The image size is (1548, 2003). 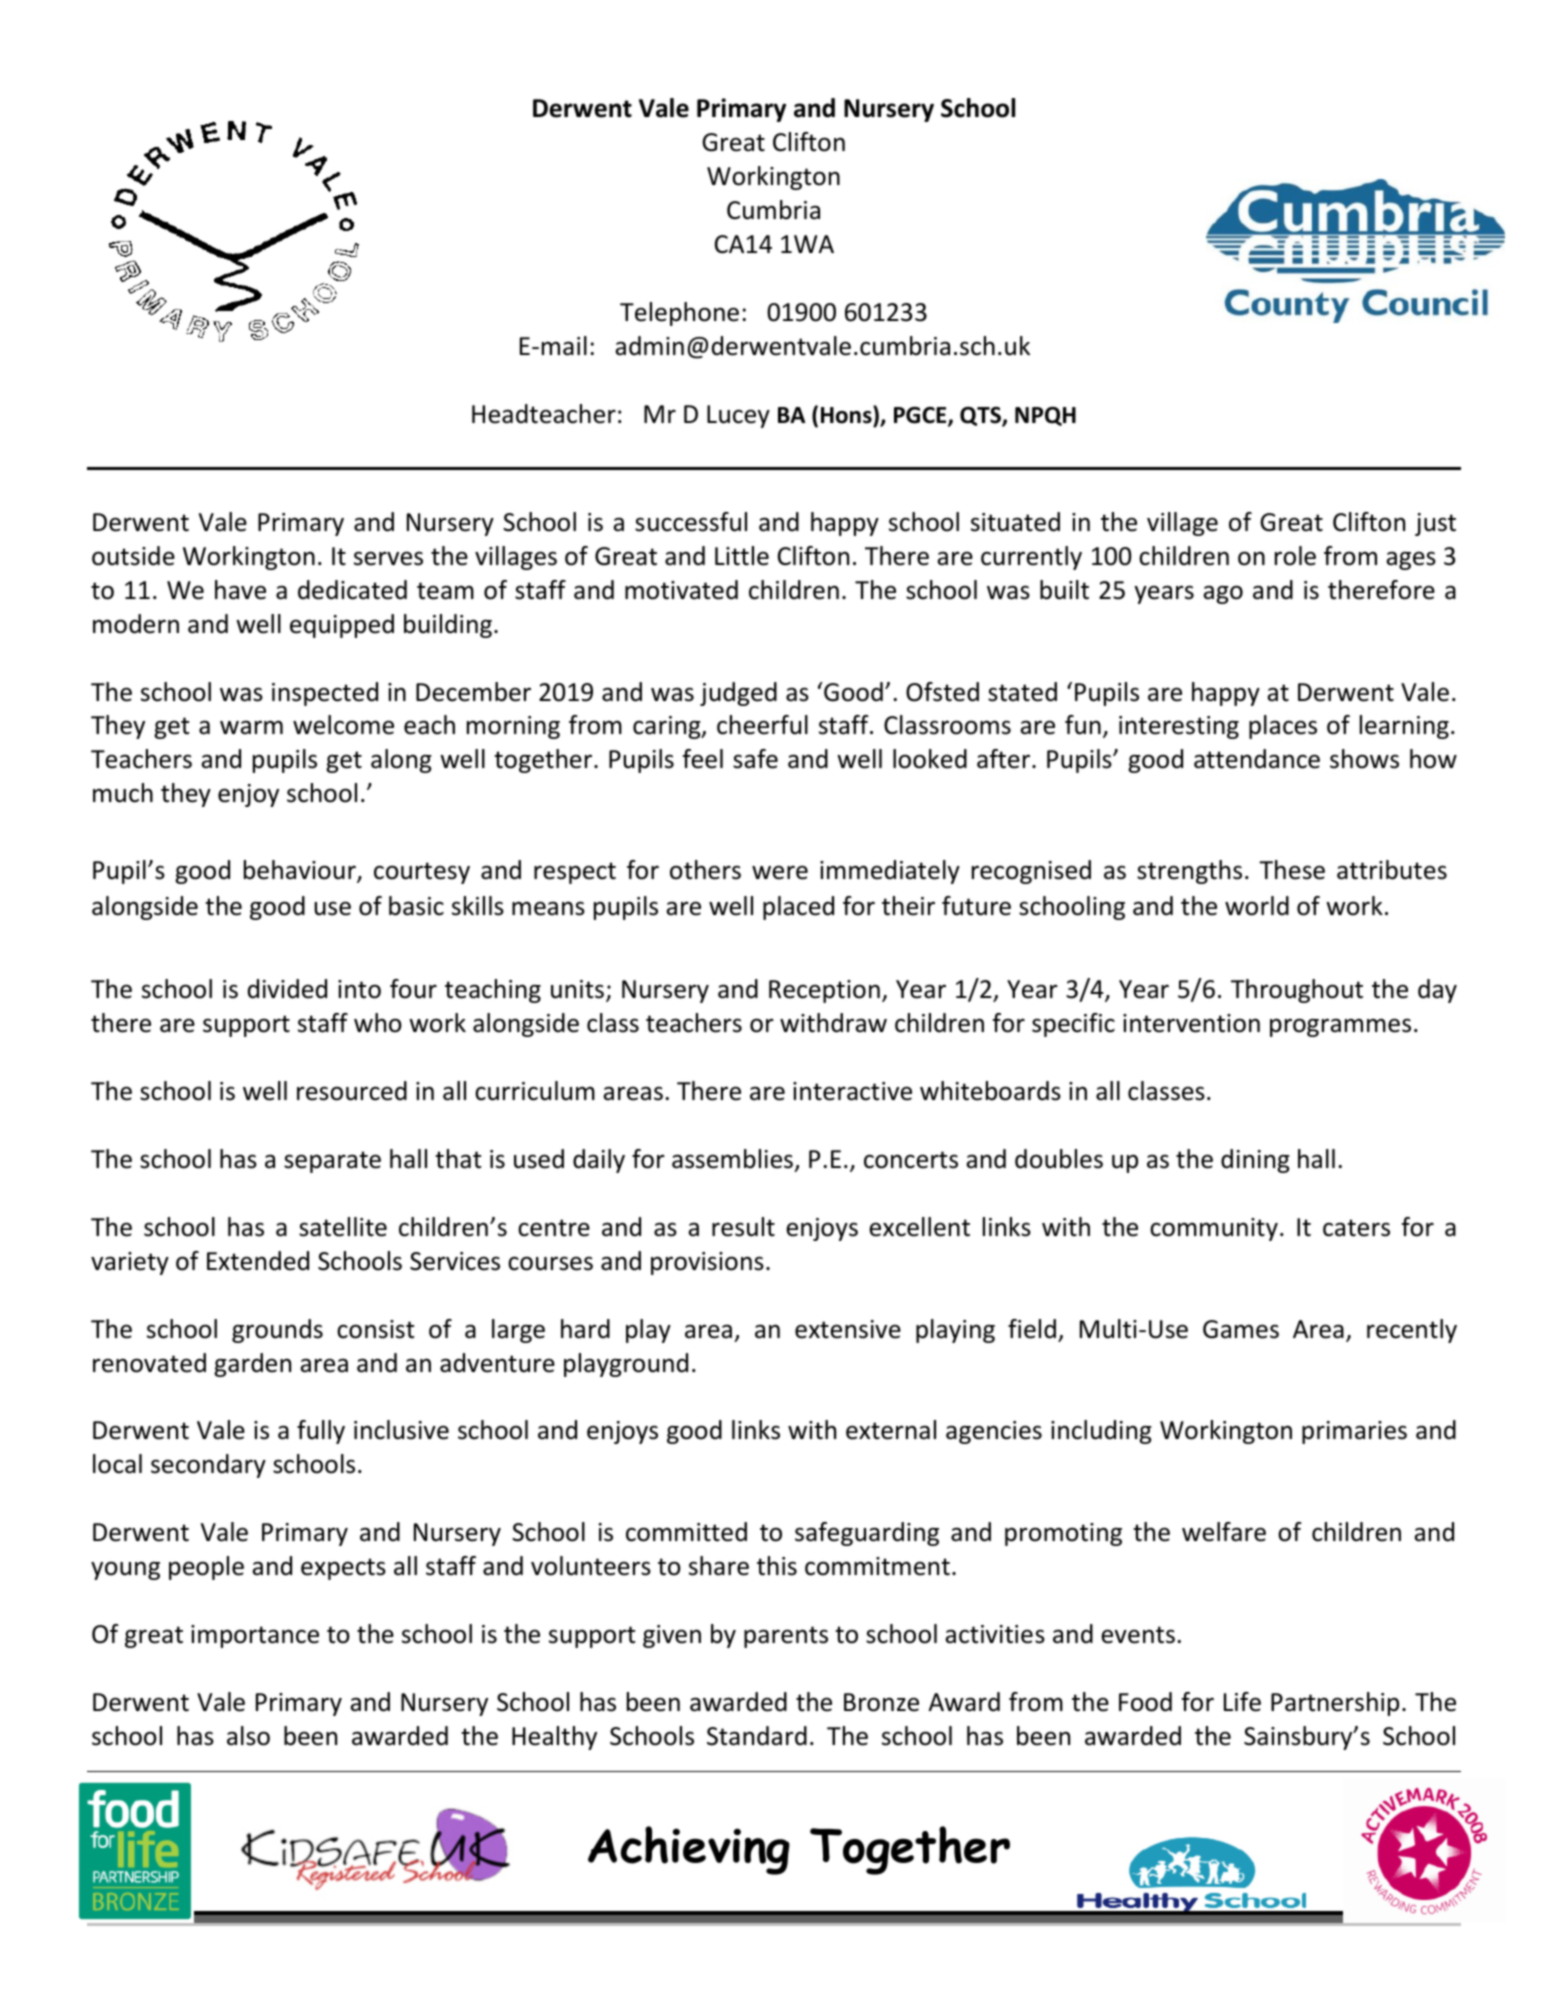 I want to click on secondary, so click(x=208, y=1466).
